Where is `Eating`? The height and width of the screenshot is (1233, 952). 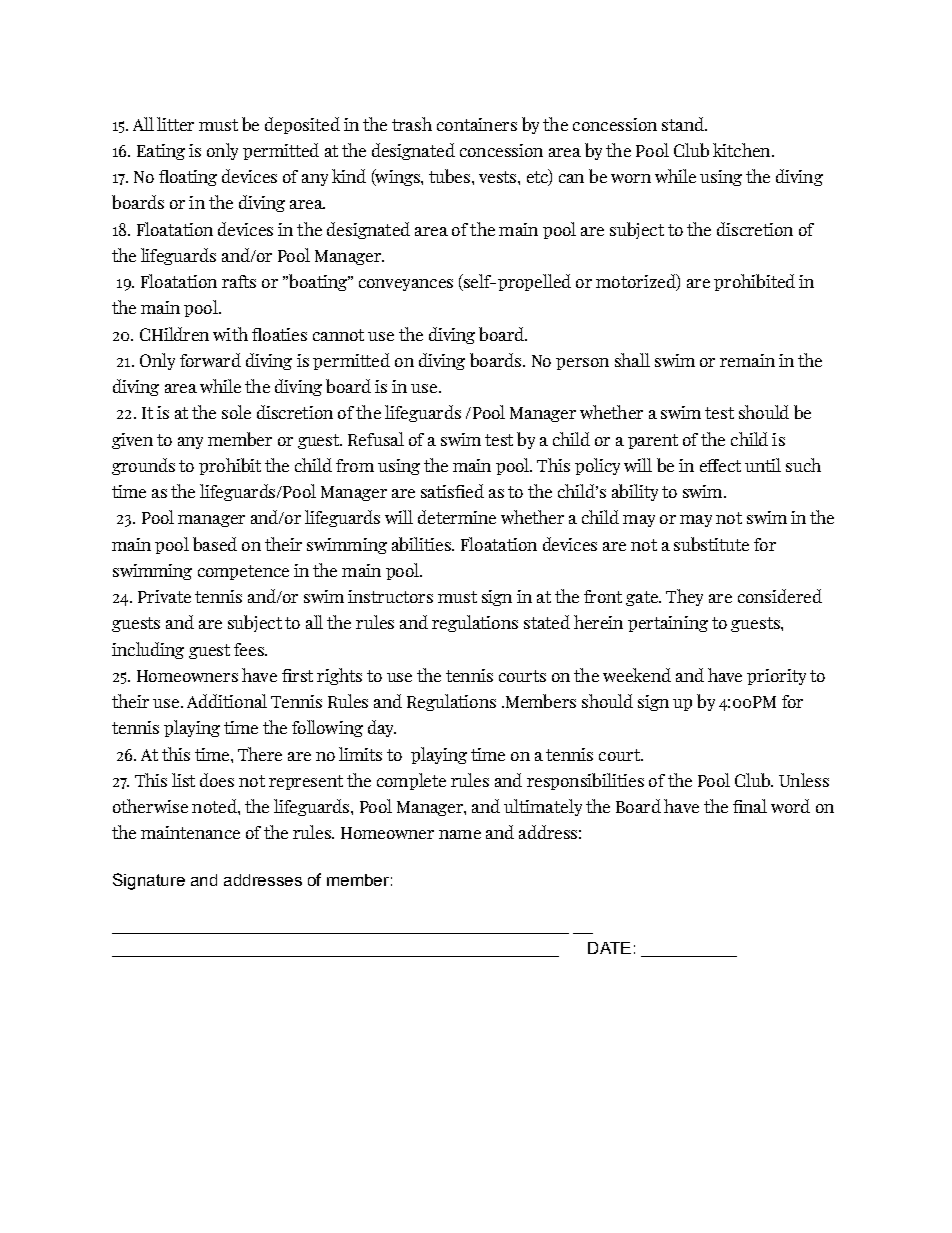
Eating is located at coordinates (161, 152).
